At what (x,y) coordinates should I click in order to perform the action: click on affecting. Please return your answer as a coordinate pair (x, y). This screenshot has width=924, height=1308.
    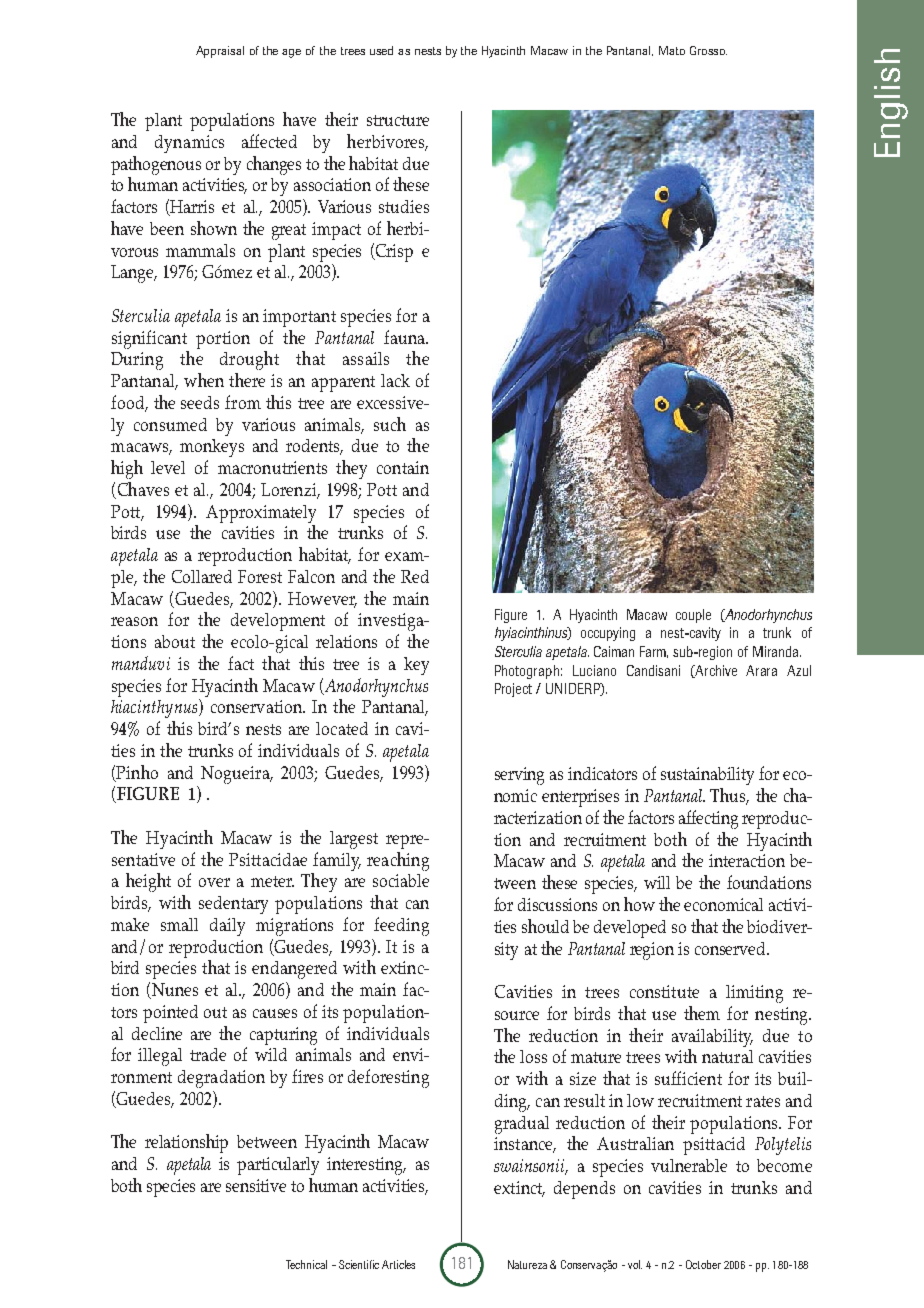
    Looking at the image, I should click on (708, 819).
